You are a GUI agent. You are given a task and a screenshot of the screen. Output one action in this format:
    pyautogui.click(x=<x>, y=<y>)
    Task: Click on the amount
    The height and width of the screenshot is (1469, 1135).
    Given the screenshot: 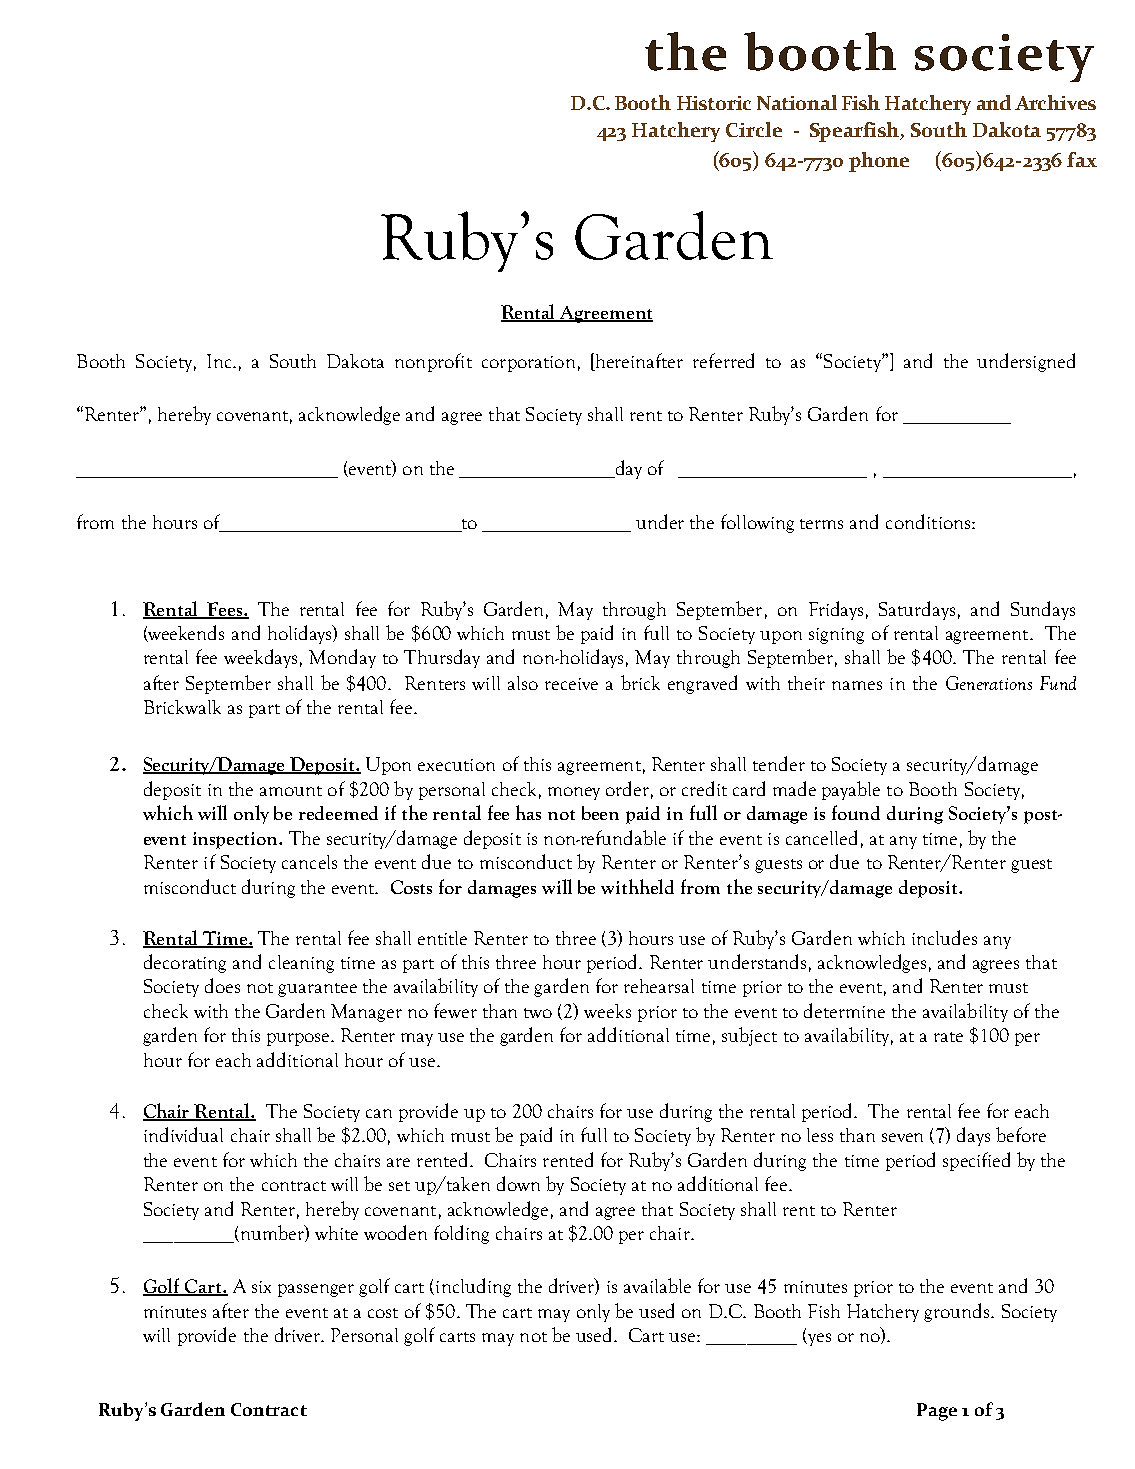 What is the action you would take?
    pyautogui.click(x=291, y=791)
